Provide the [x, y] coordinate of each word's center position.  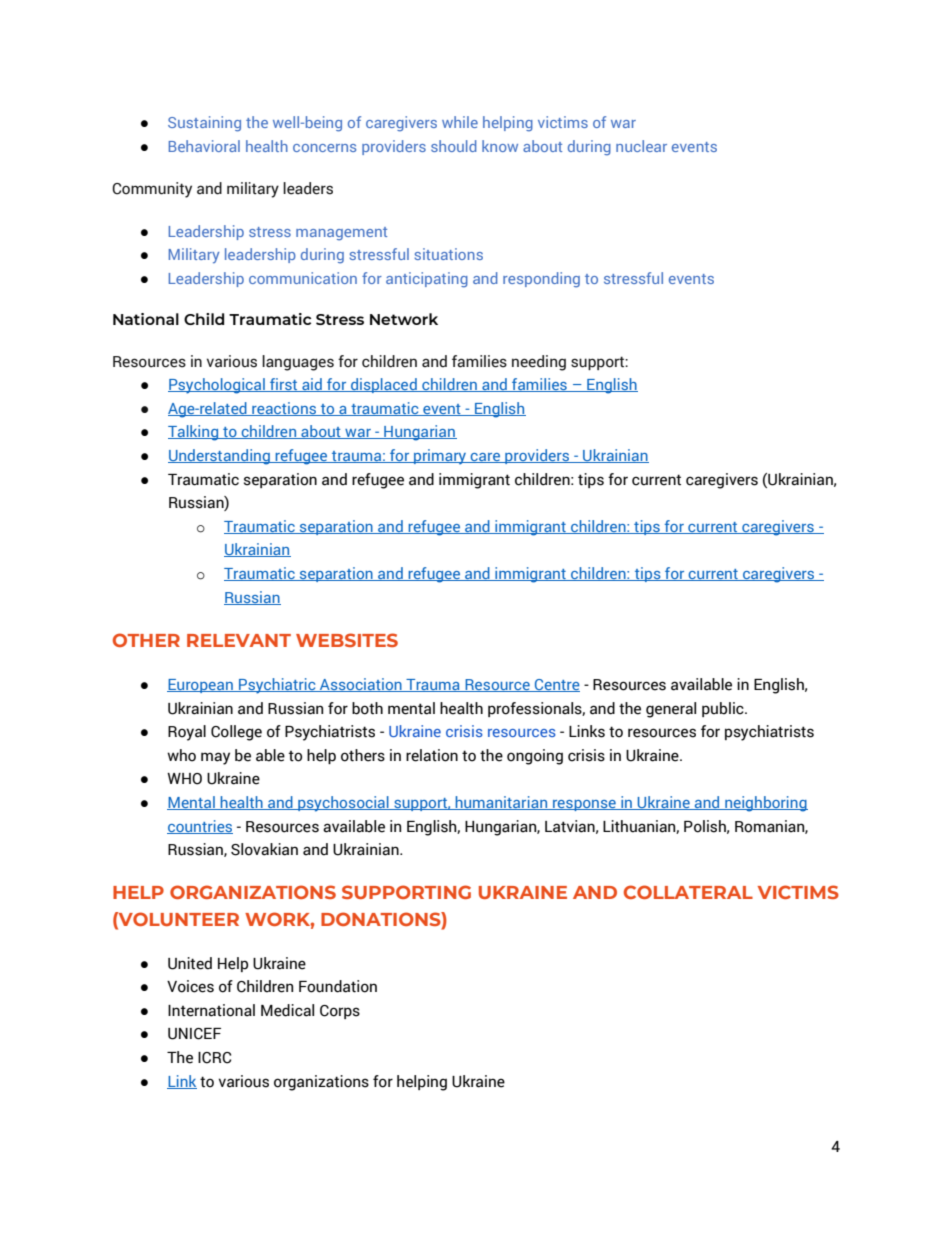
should [453, 146]
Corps [340, 1012]
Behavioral [204, 146]
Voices [190, 986]
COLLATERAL [688, 892]
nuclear [641, 146]
